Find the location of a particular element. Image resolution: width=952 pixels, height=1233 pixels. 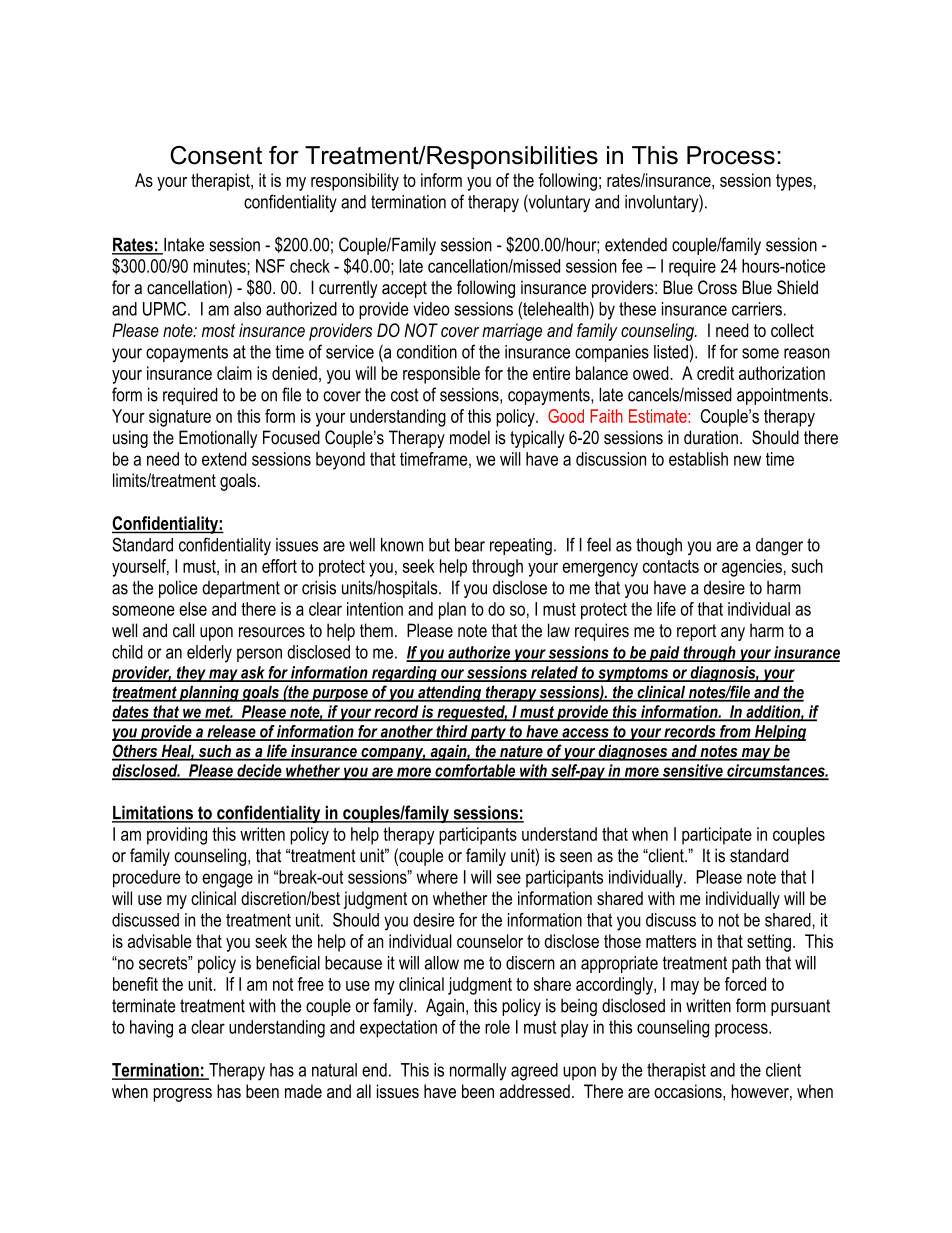

progress is located at coordinates (182, 1095).
